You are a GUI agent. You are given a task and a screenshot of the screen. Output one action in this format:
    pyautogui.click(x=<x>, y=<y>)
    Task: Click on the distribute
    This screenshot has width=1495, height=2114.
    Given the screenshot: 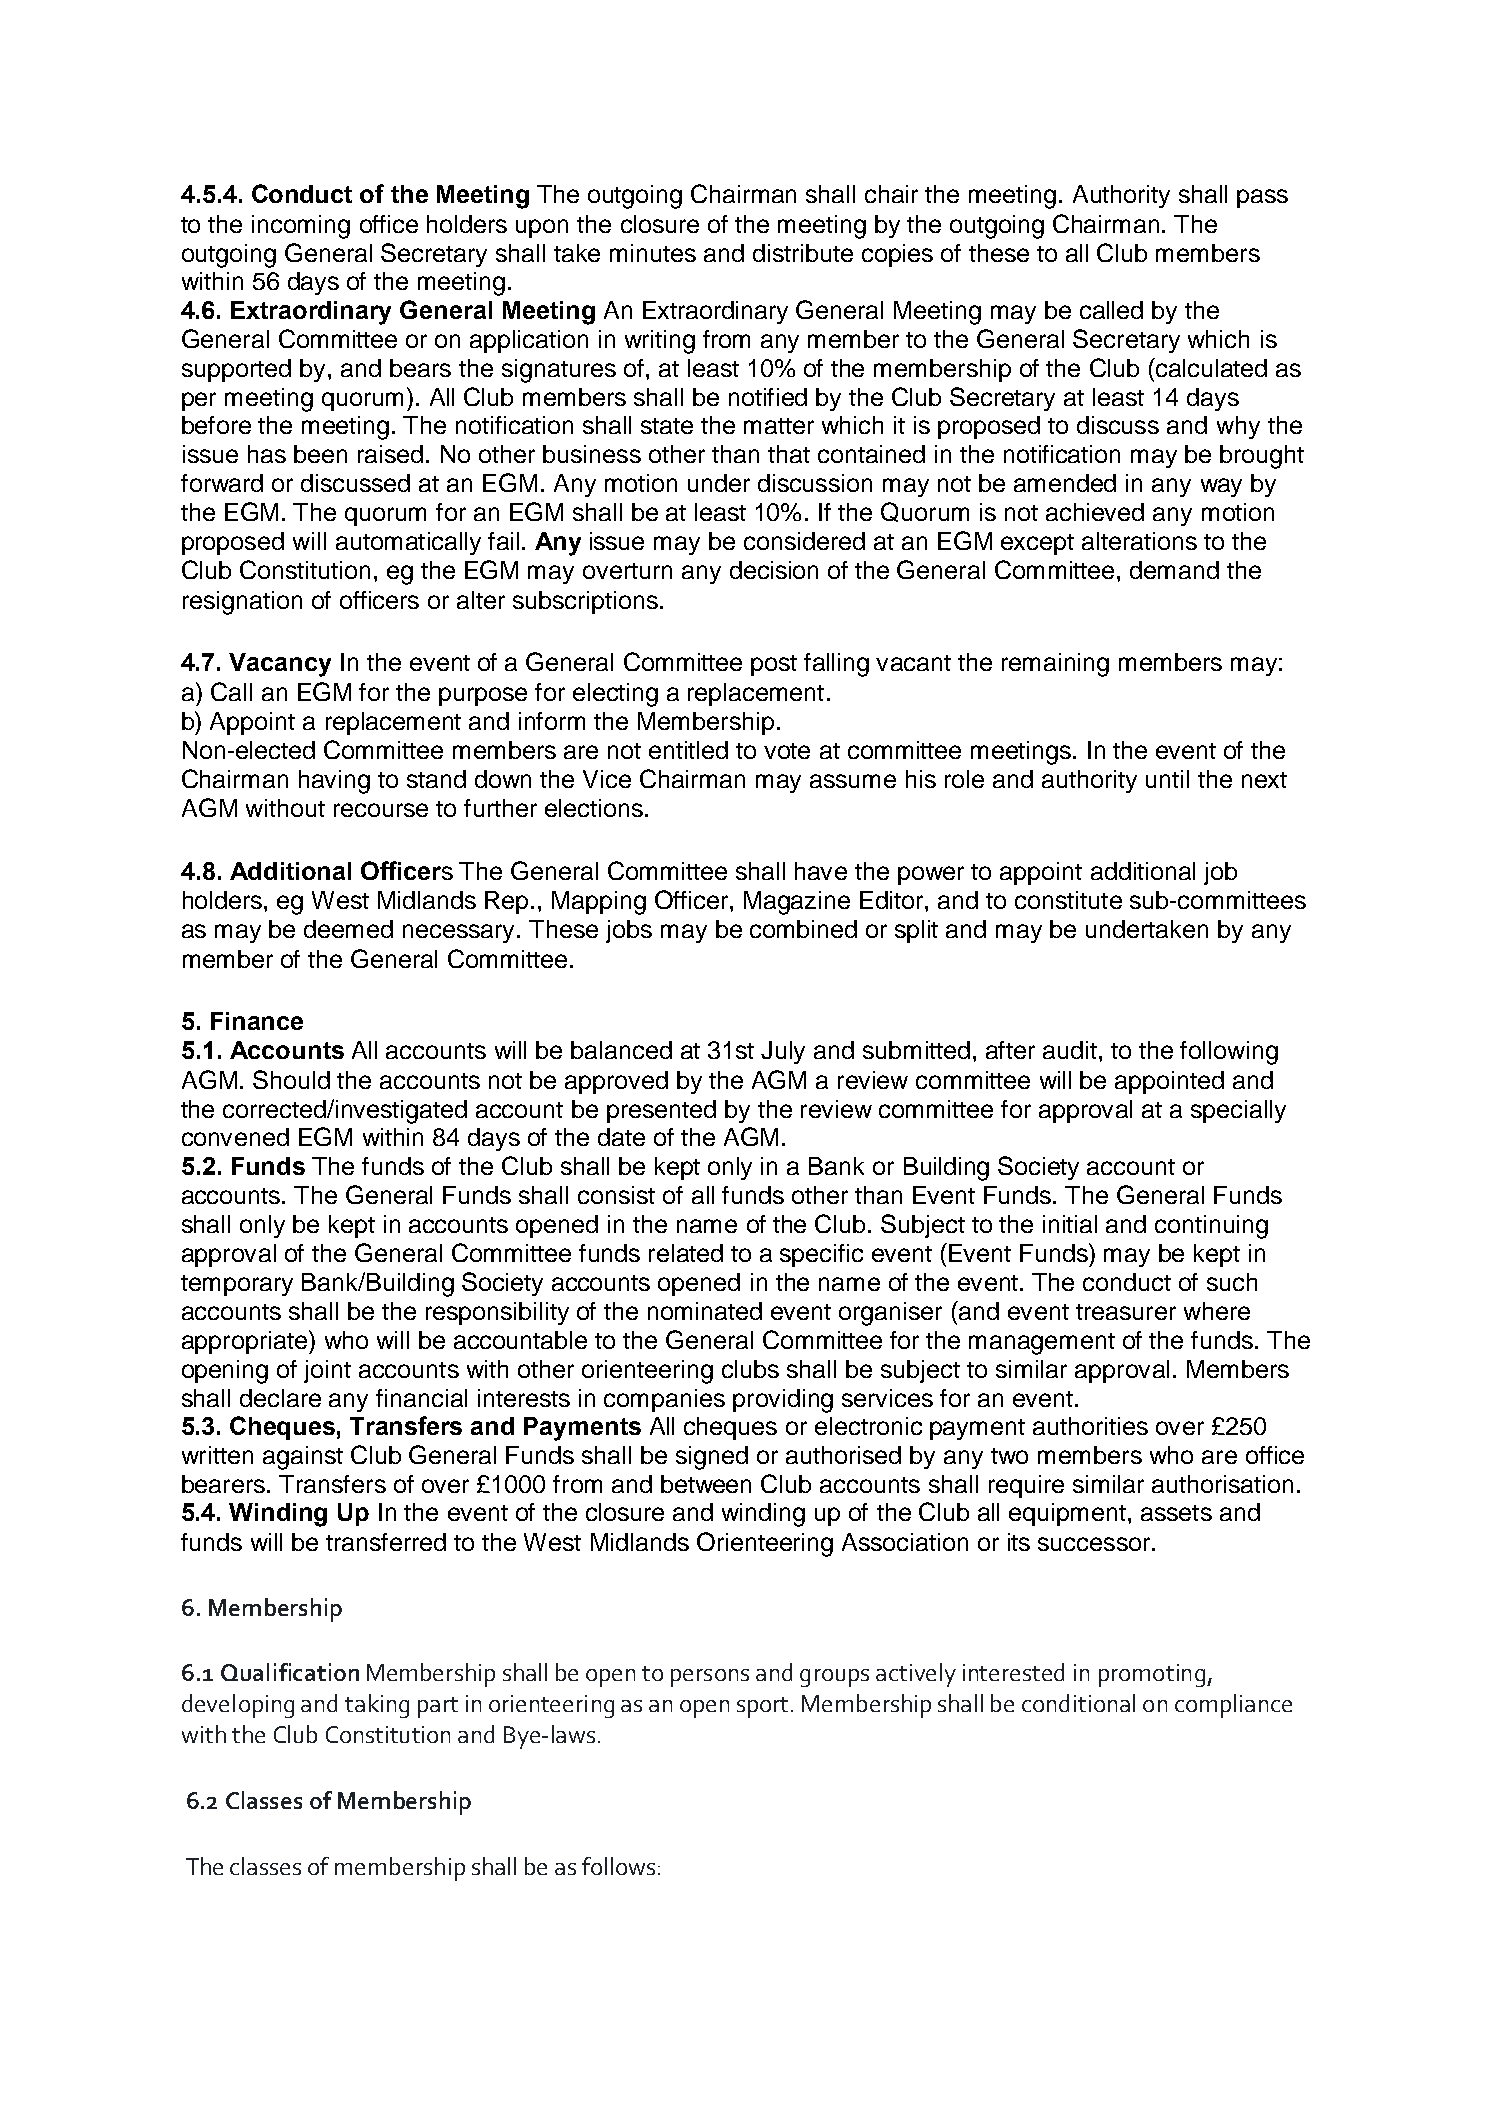 What is the action you would take?
    pyautogui.click(x=803, y=253)
